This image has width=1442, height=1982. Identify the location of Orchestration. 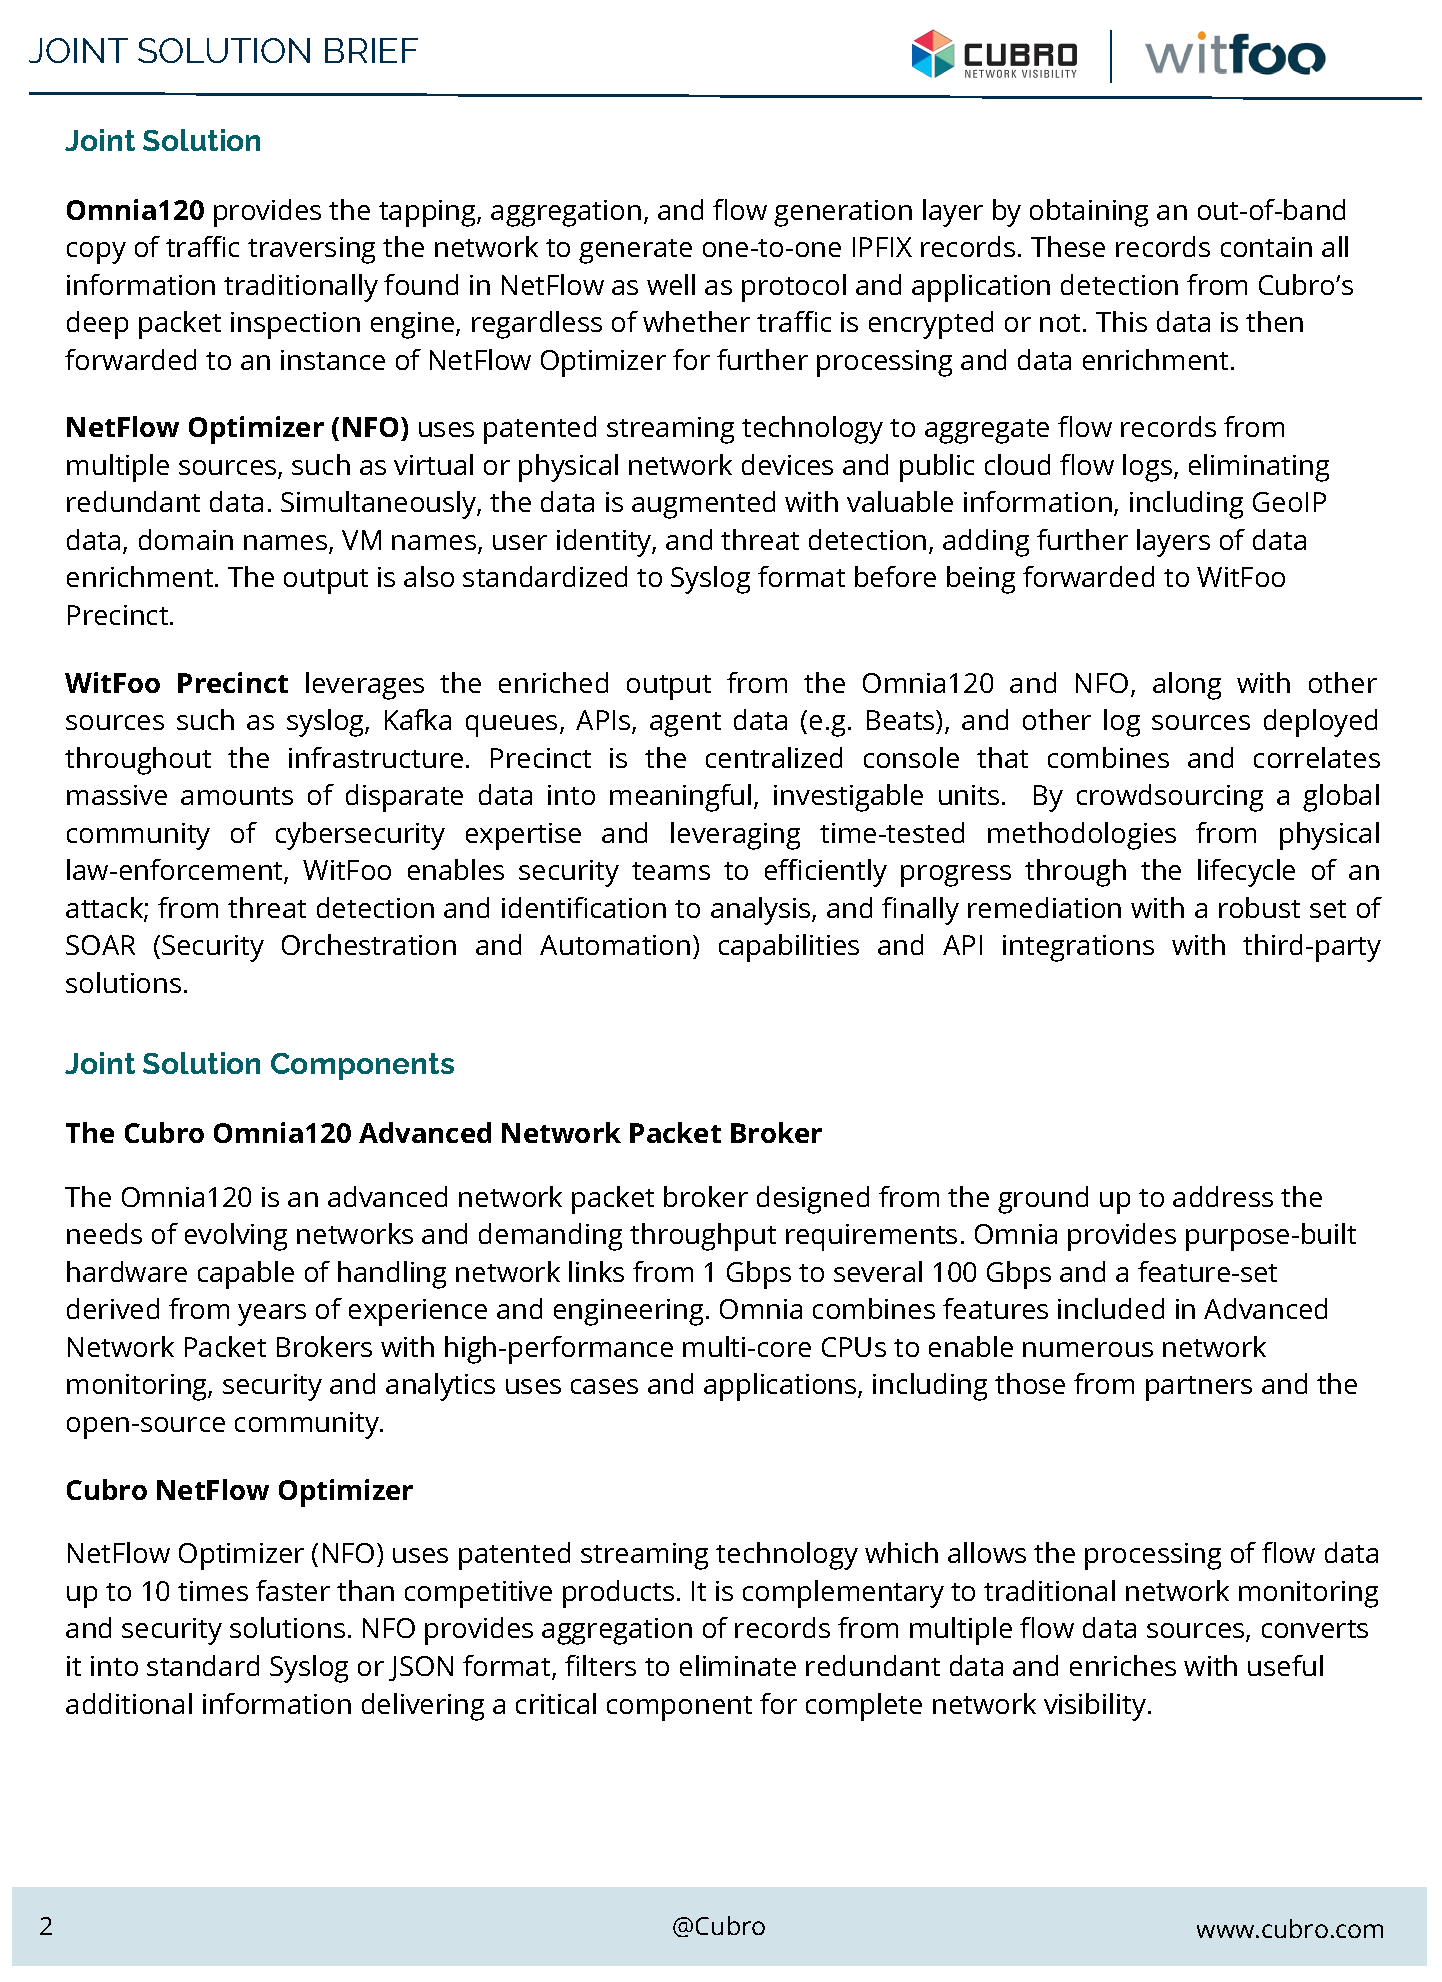
(369, 944).
